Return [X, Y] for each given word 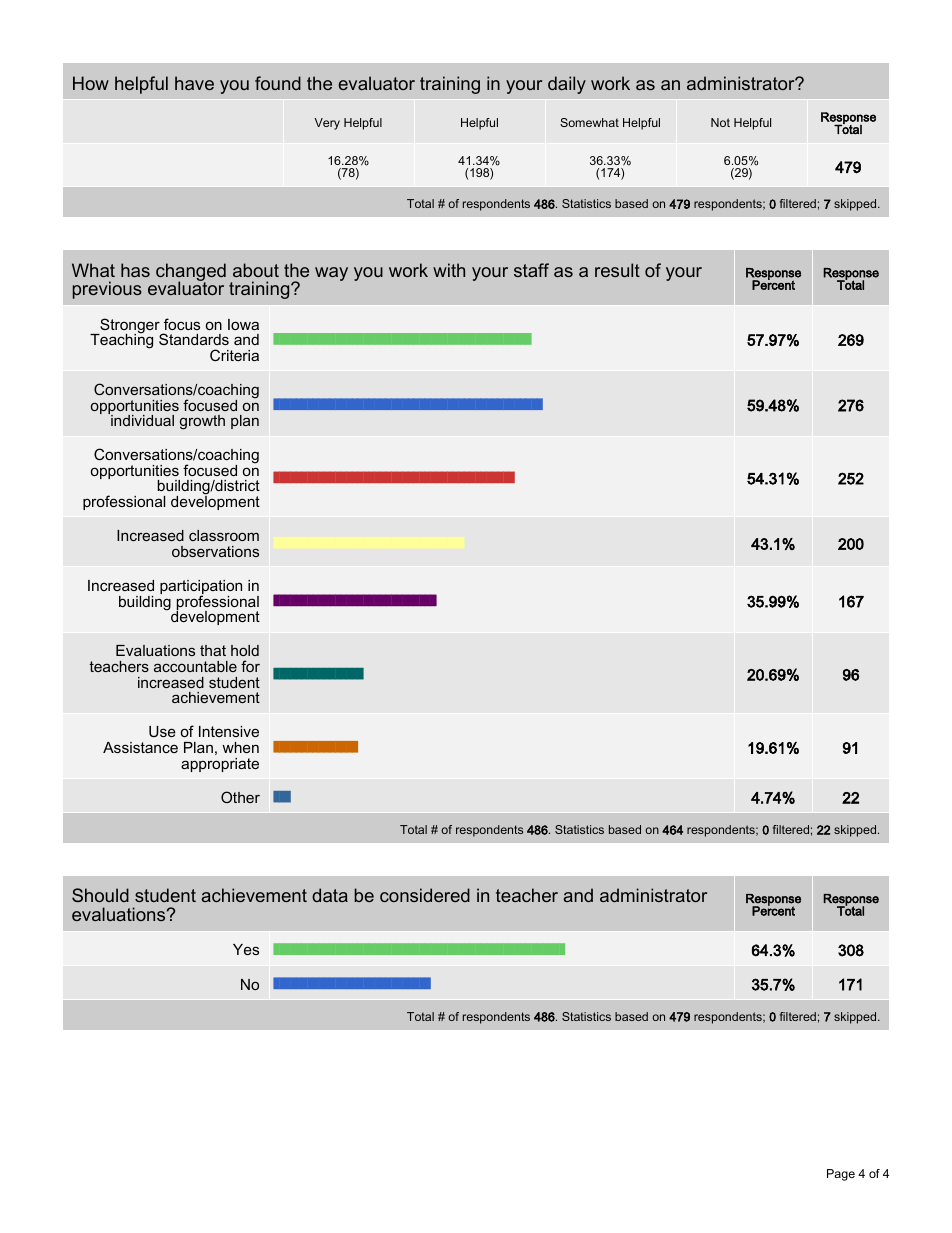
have [194, 83]
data [330, 895]
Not [720, 122]
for [250, 666]
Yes [246, 949]
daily [567, 85]
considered [425, 895]
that [213, 650]
